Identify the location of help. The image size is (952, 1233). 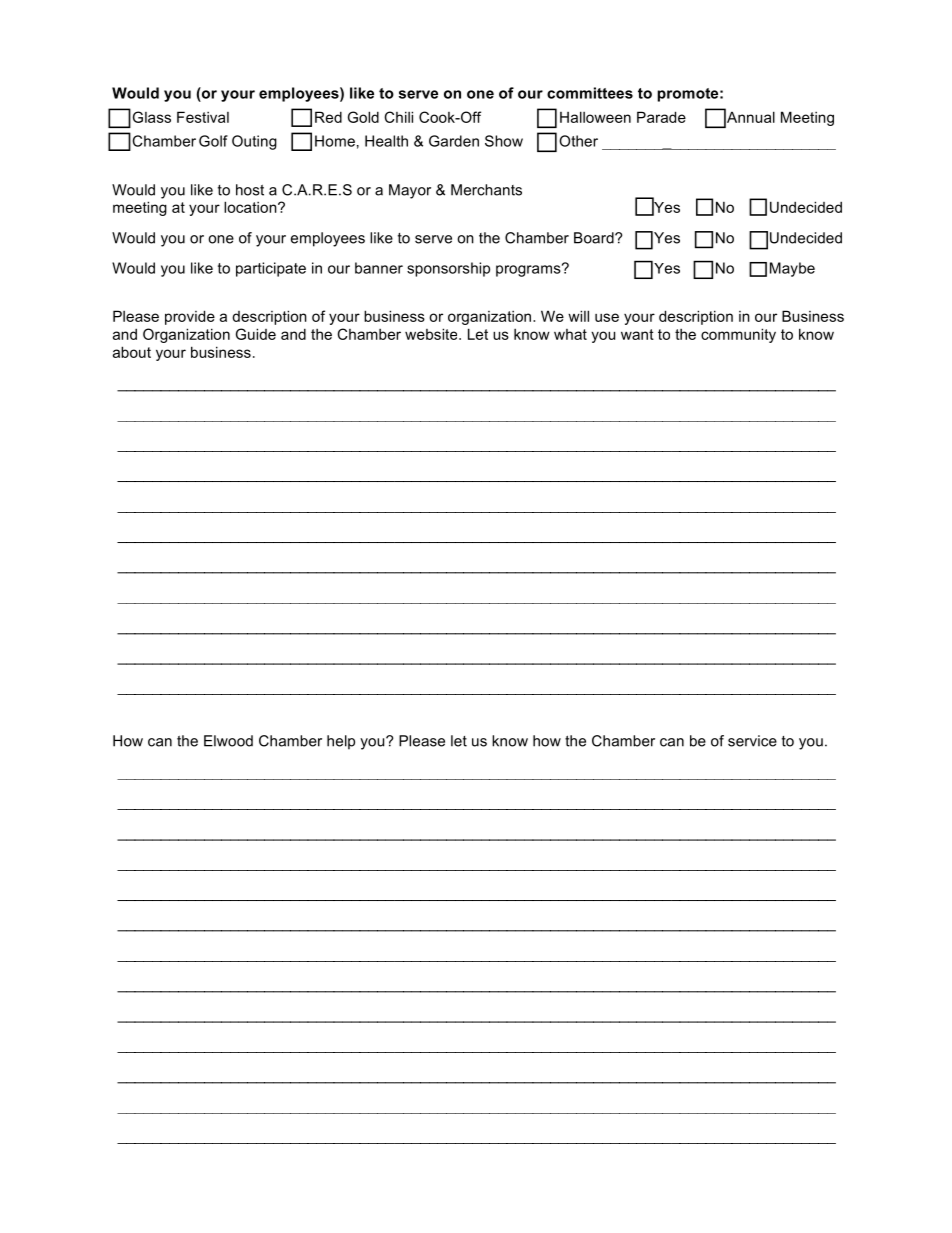
(341, 742).
